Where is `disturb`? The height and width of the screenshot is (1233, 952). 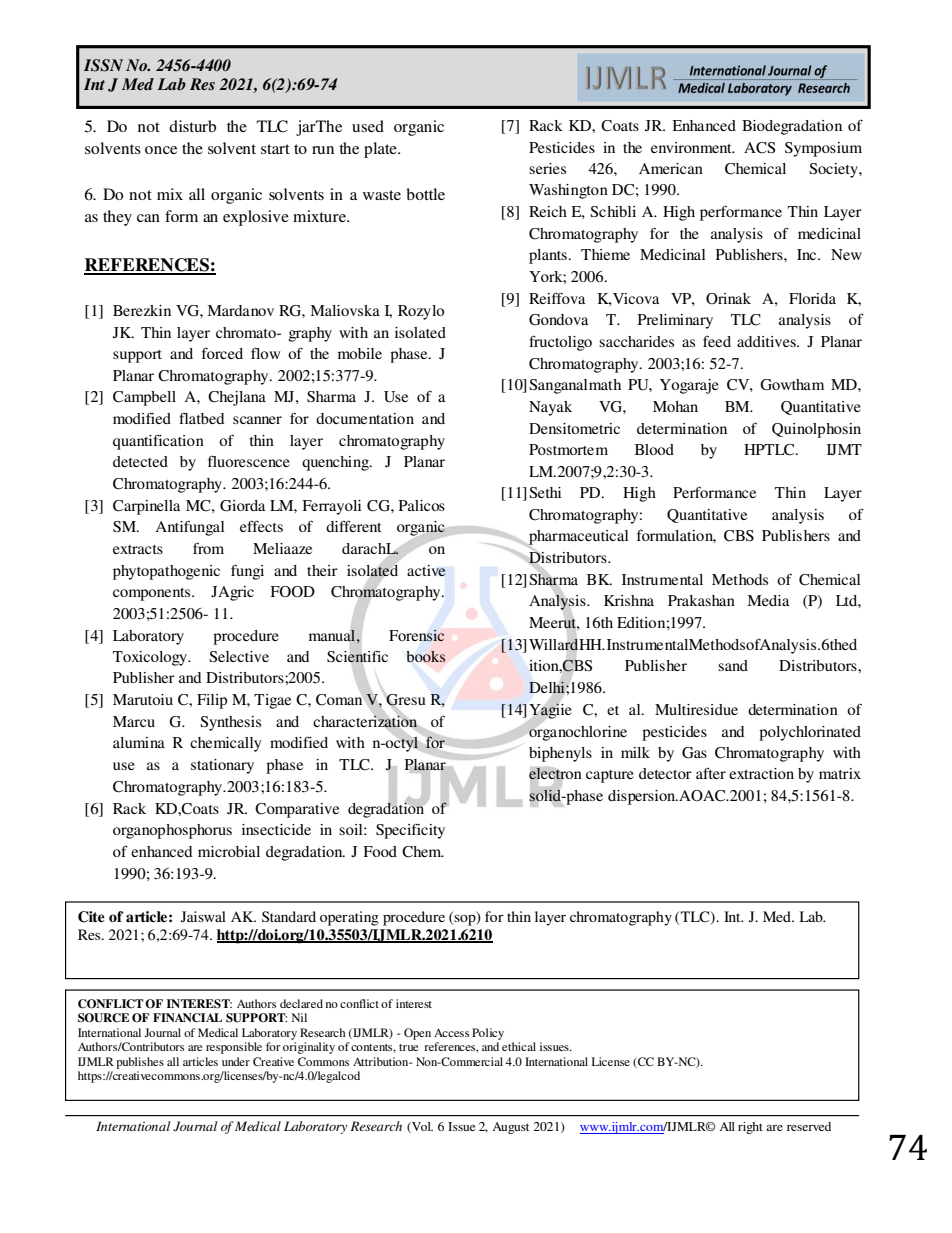
disturb is located at coordinates (192, 126).
